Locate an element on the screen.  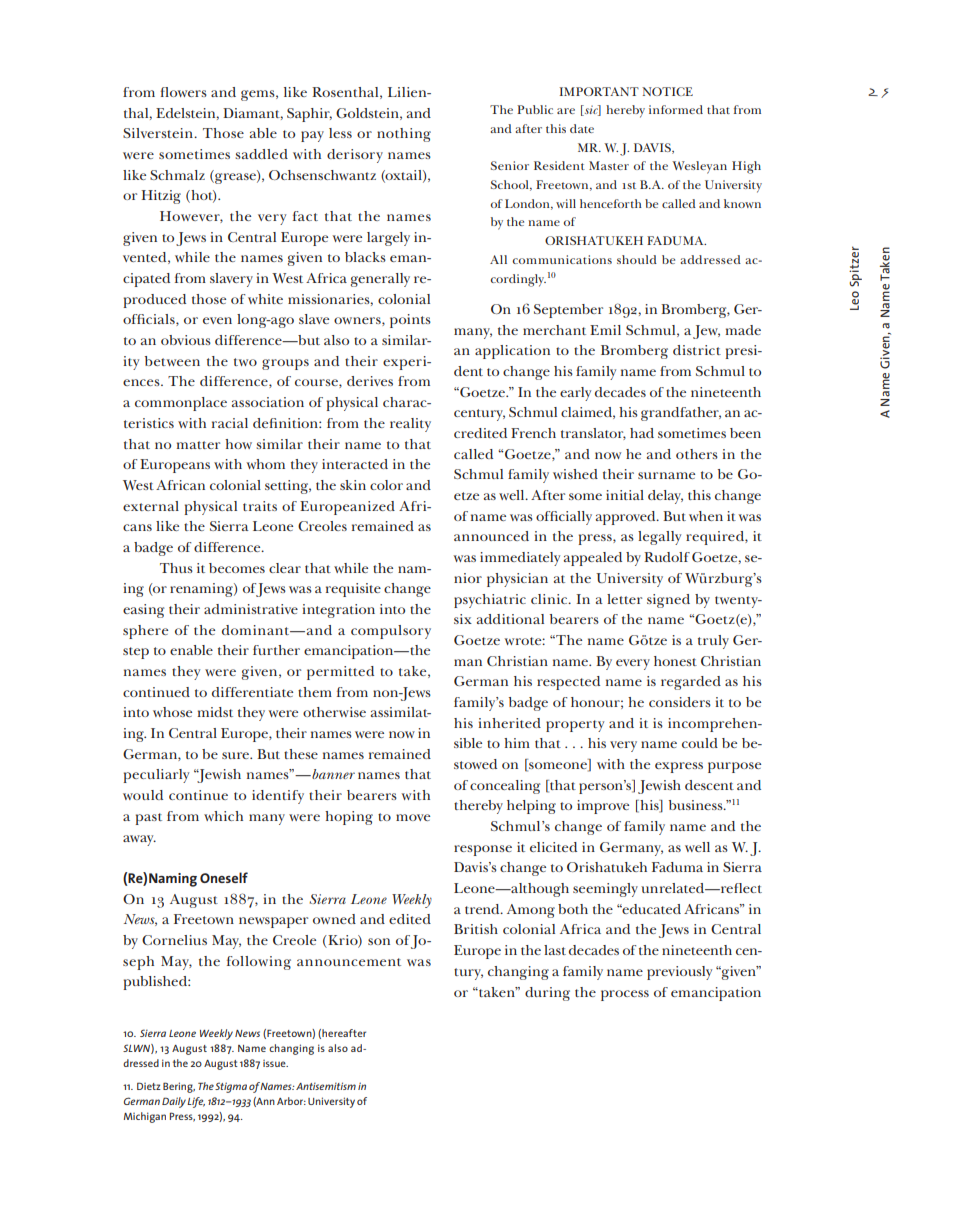
Stigma is located at coordinates (231, 1087).
